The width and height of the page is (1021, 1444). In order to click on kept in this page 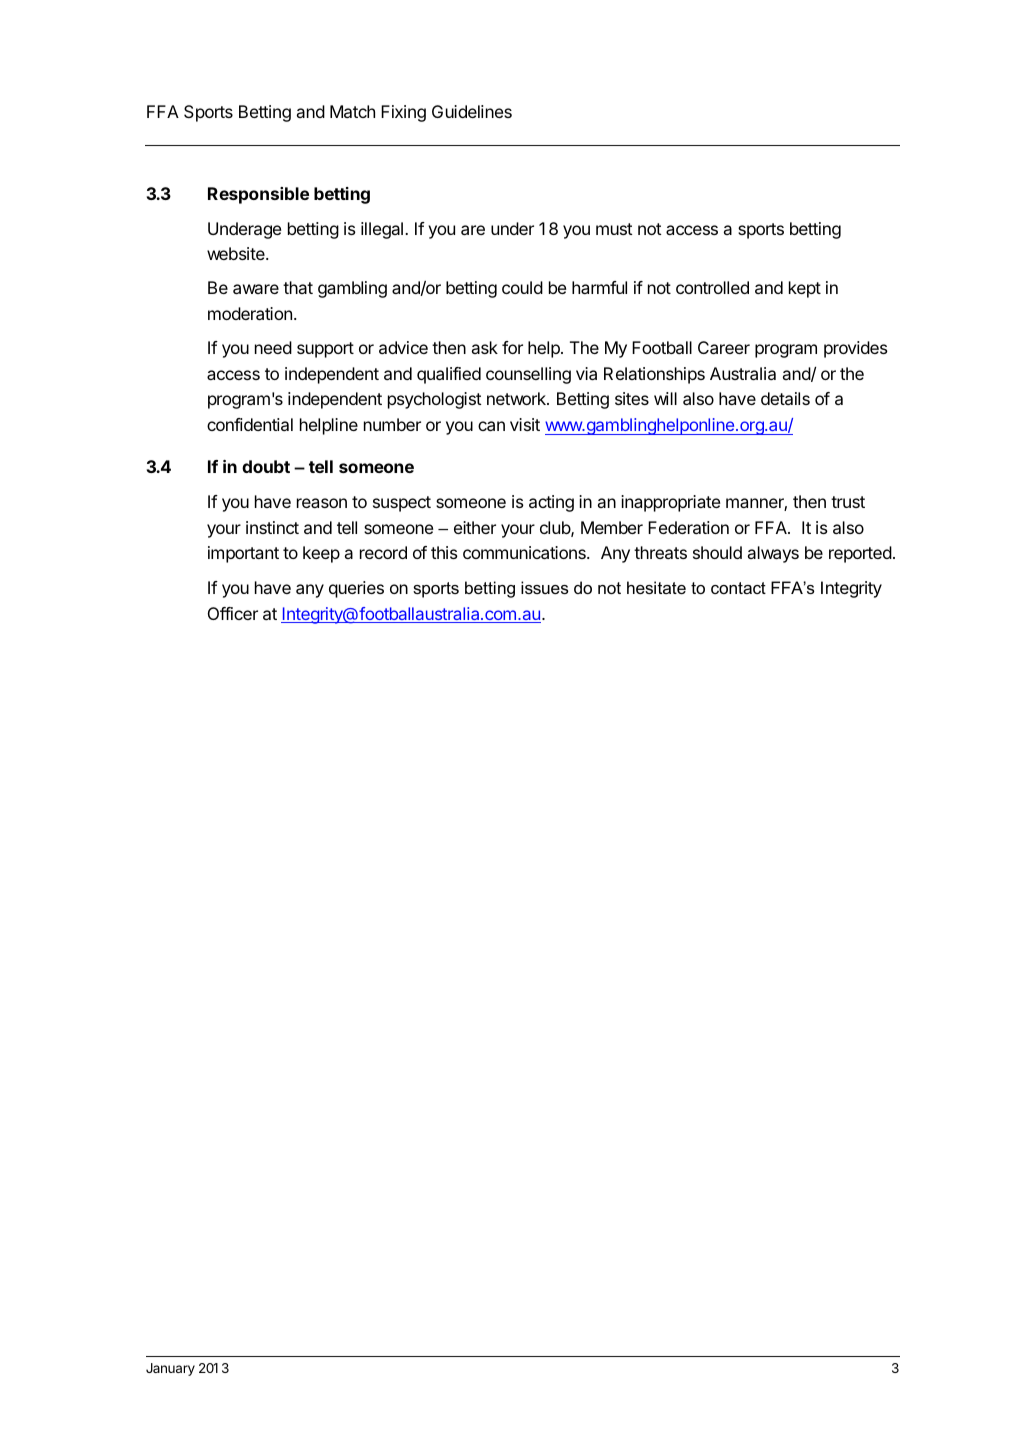, I will do `click(805, 289)`.
